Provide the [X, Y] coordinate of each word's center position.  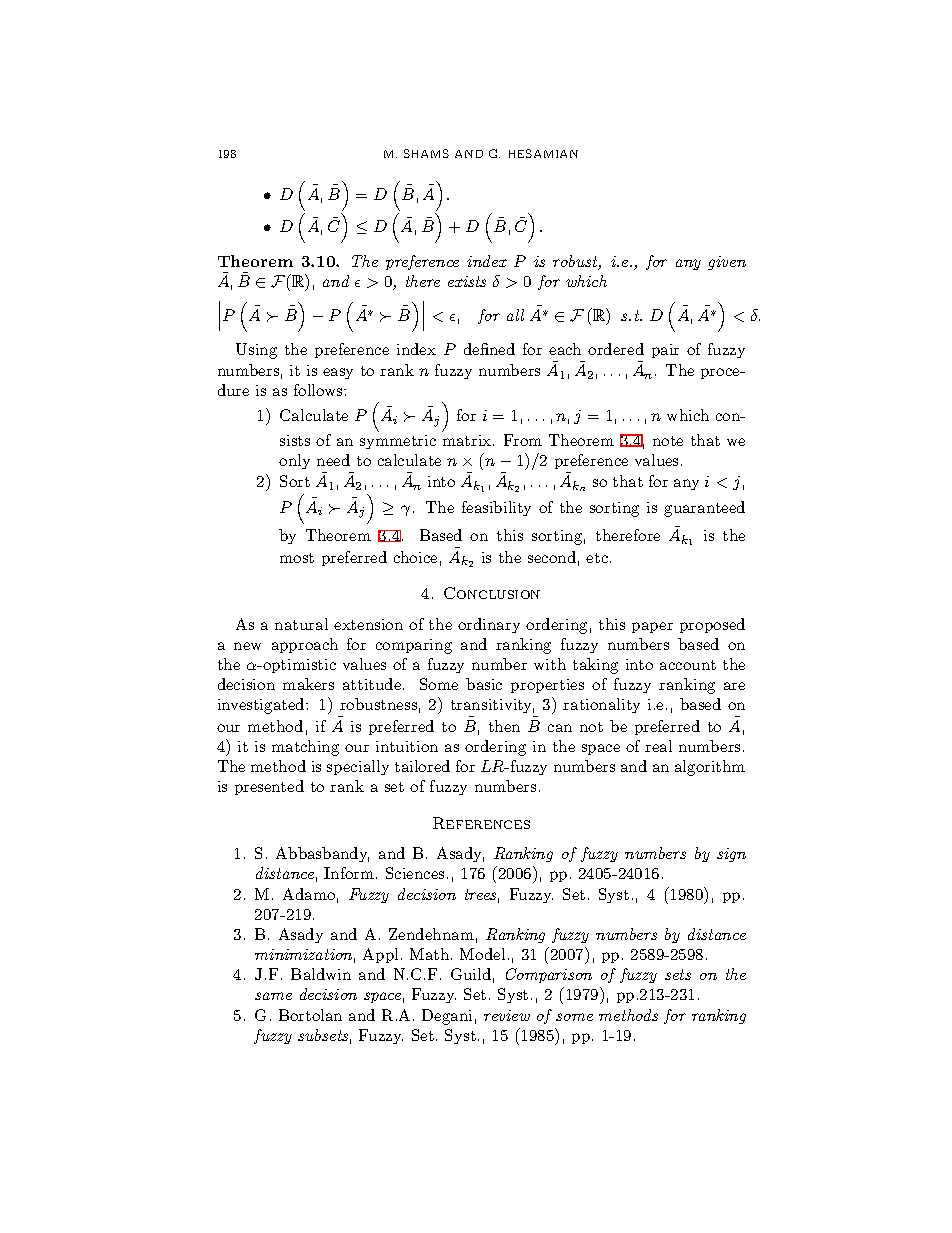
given [727, 263]
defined [489, 349]
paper [652, 627]
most [297, 558]
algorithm [710, 768]
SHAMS [426, 153]
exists [467, 281]
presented [269, 787]
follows [319, 390]
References [481, 823]
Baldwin [321, 974]
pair [665, 351]
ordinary [489, 625]
